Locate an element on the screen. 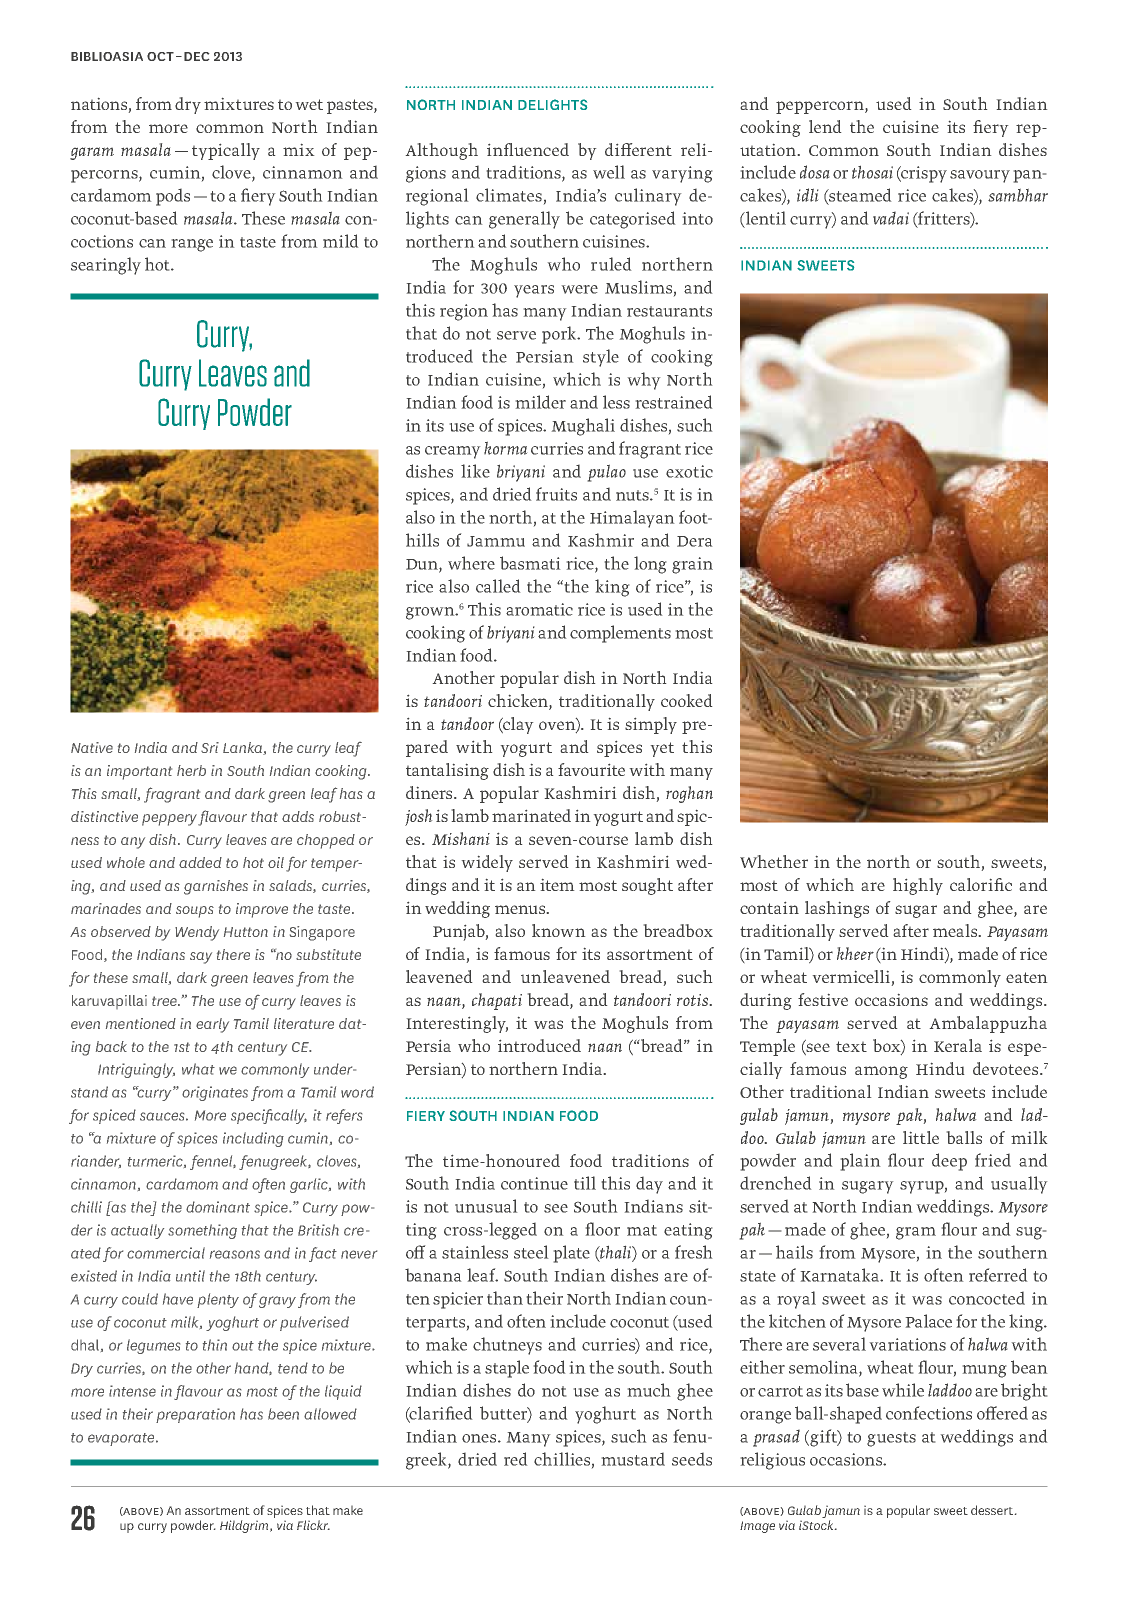 The image size is (1140, 1612). influenced is located at coordinates (528, 149).
